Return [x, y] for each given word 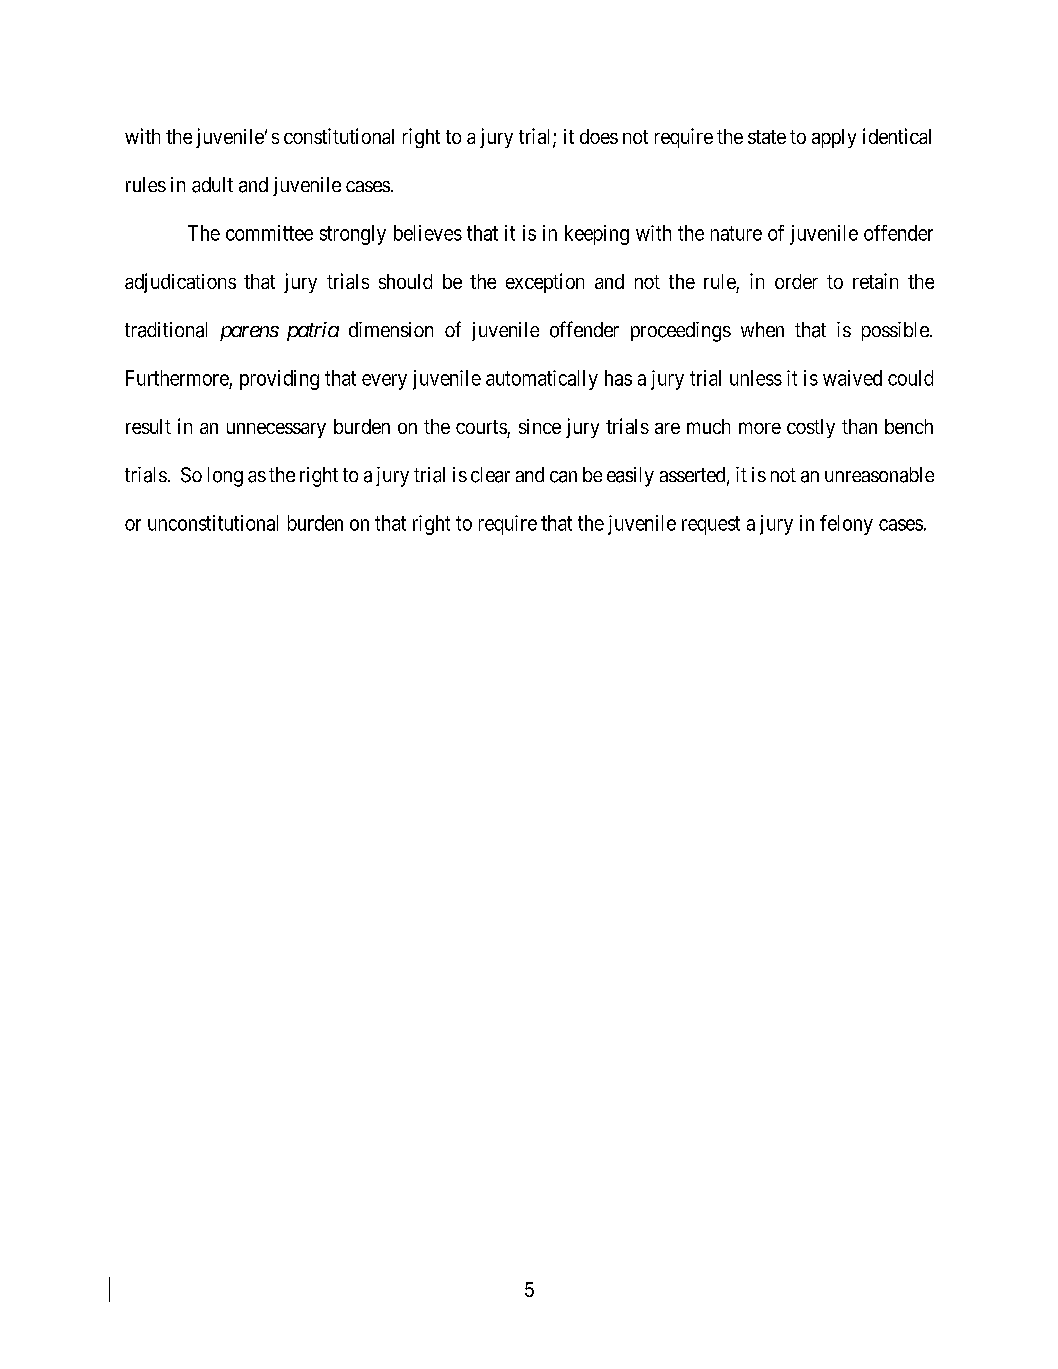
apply [834, 138]
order [796, 281]
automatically [542, 380]
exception [545, 283]
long [225, 477]
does [599, 136]
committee [269, 233]
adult [212, 185]
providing [279, 380]
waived [852, 378]
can [563, 477]
